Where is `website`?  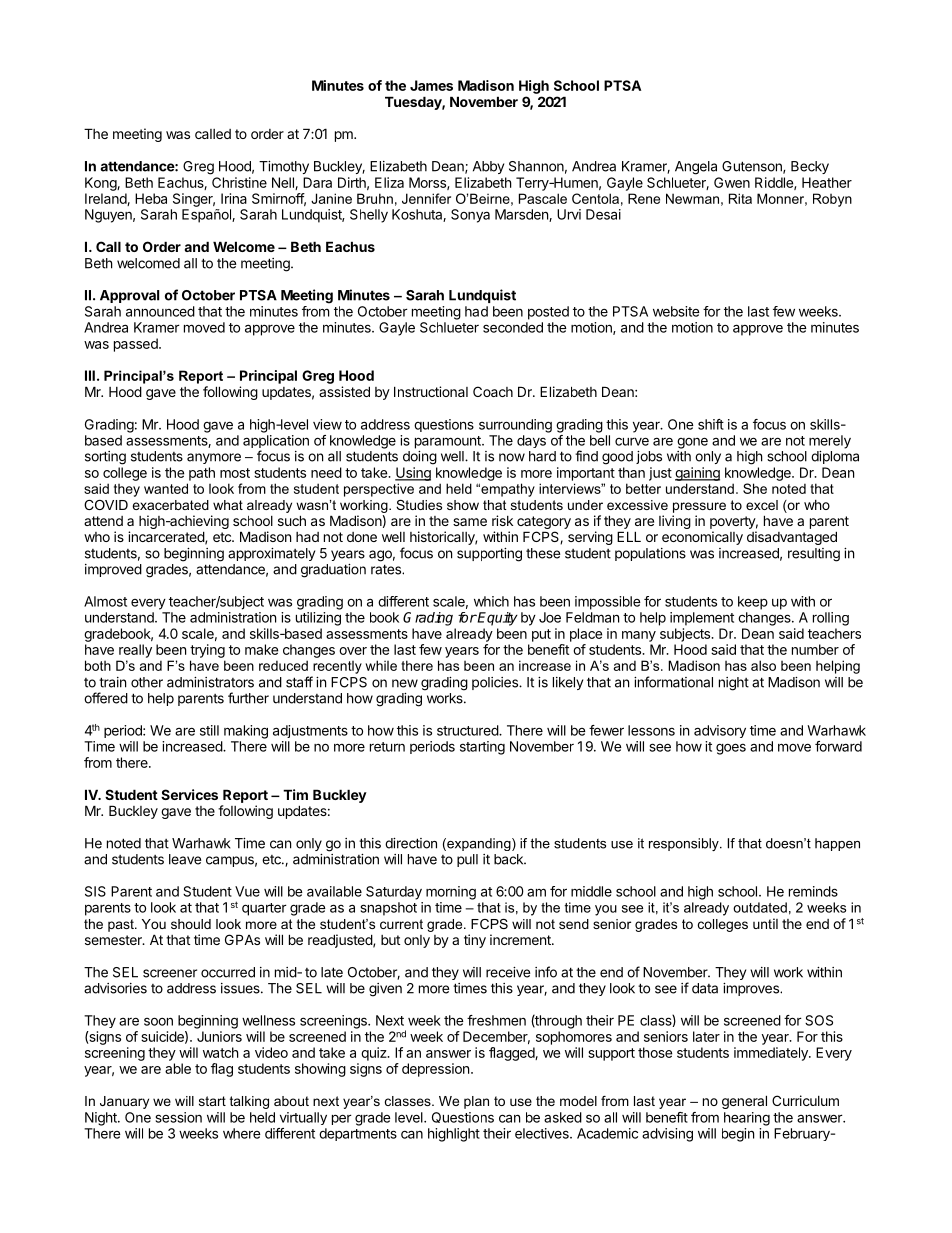 website is located at coordinates (676, 311).
